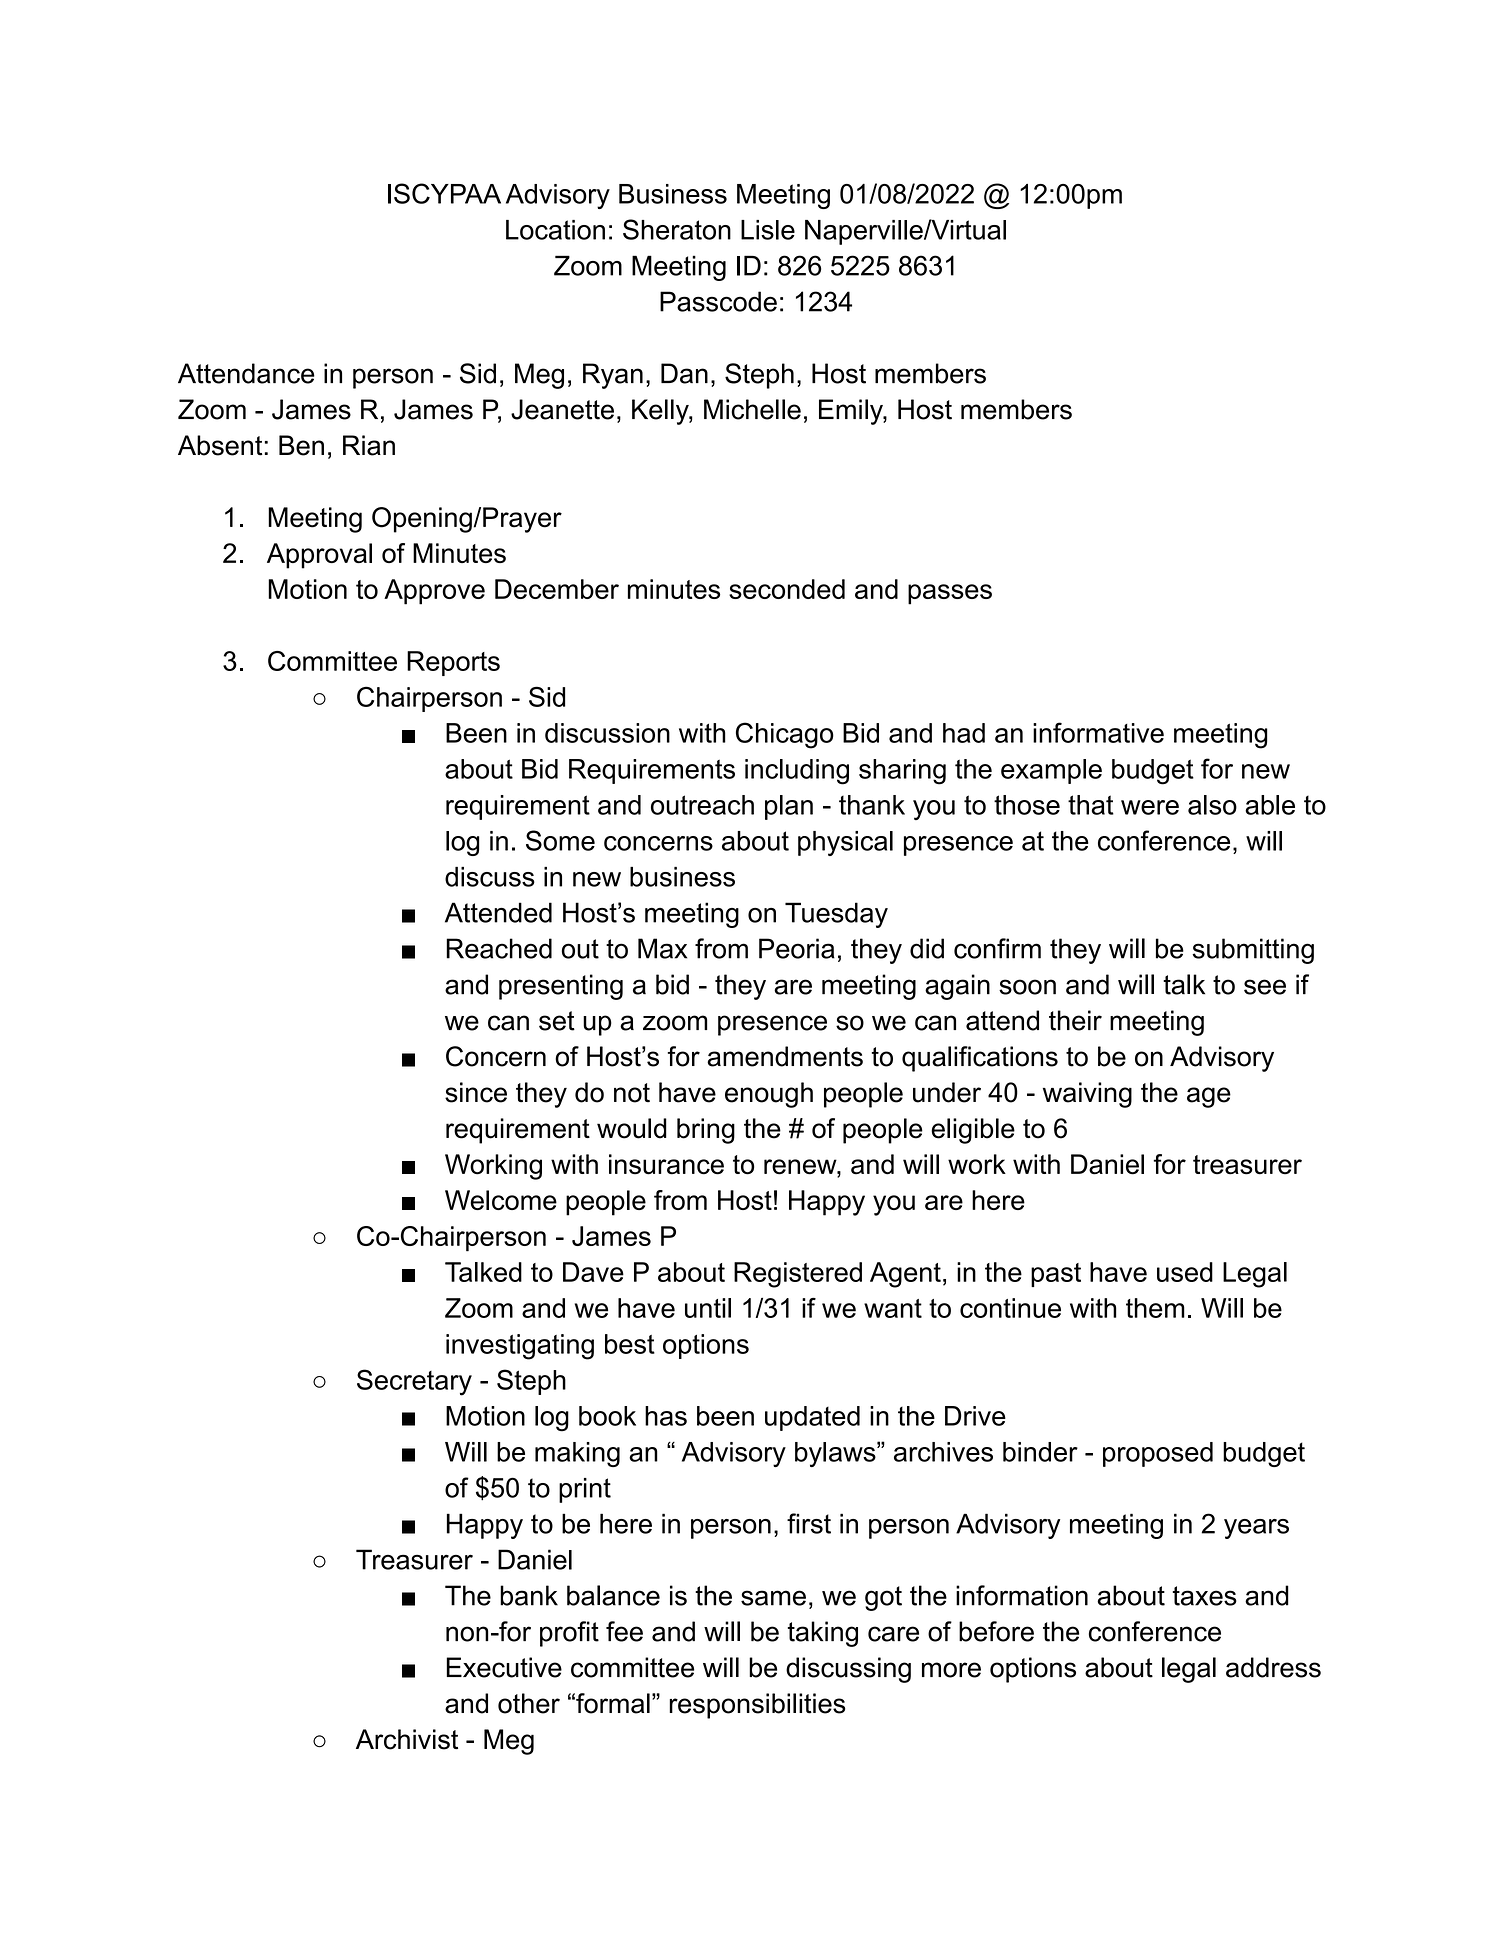 The width and height of the image is (1512, 1957). I want to click on Archivist, so click(407, 1739).
